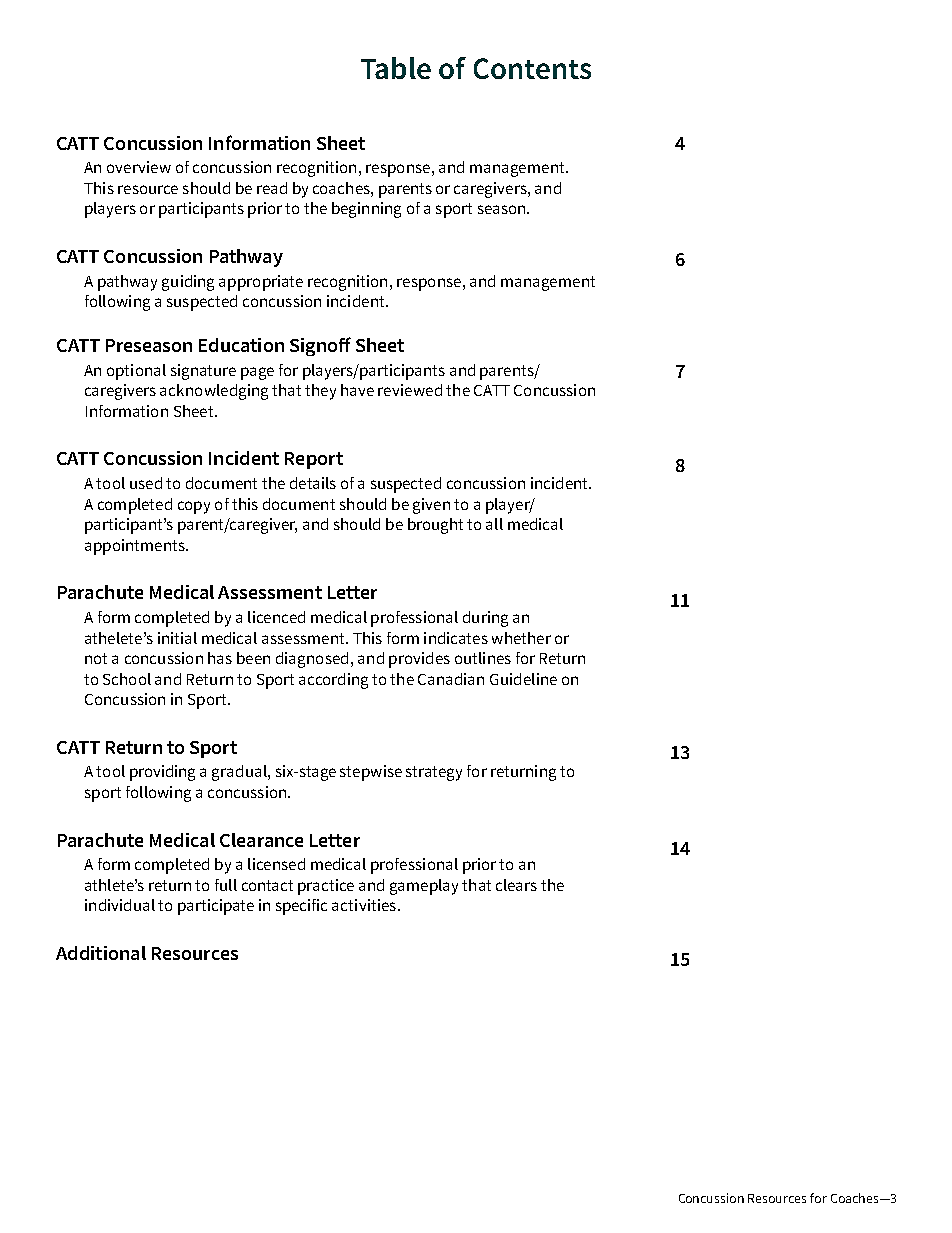  What do you see at coordinates (177, 638) in the screenshot?
I see `initial` at bounding box center [177, 638].
